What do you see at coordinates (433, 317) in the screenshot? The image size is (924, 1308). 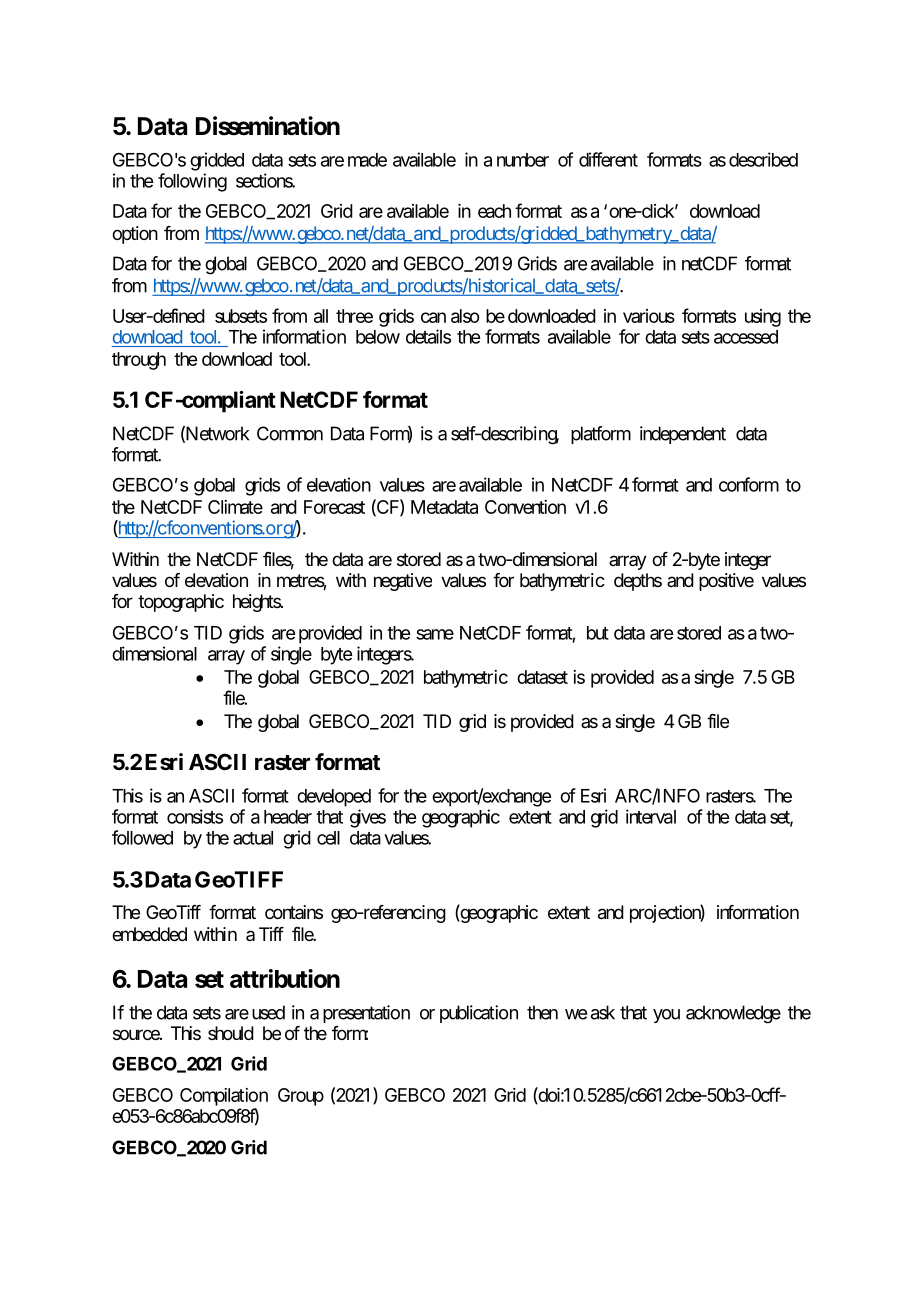 I see `can` at bounding box center [433, 317].
